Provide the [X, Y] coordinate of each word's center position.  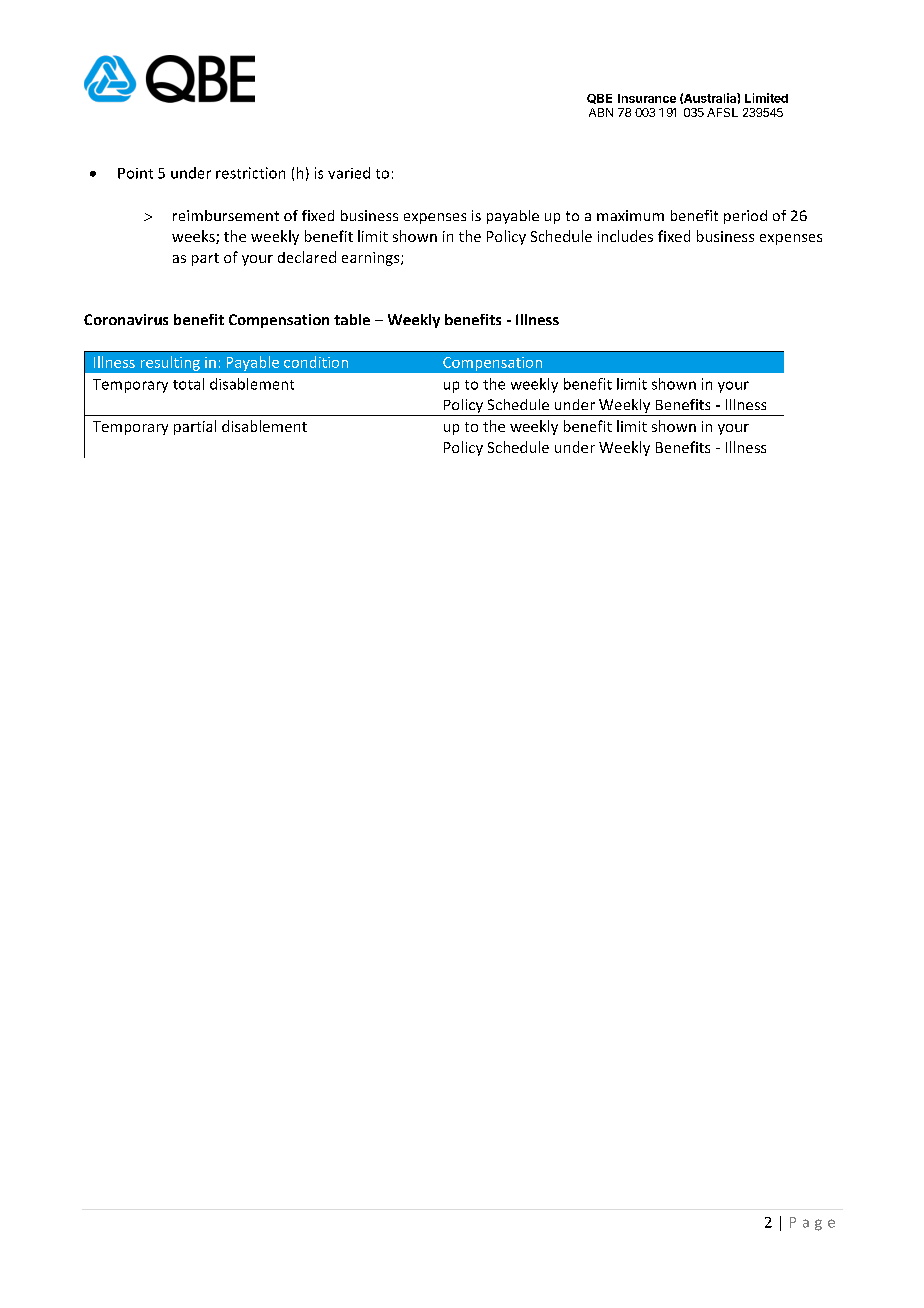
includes [625, 236]
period [745, 217]
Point [135, 173]
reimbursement [226, 215]
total [188, 384]
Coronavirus [126, 319]
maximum [630, 215]
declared [307, 257]
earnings [372, 259]
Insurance [647, 98]
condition [316, 362]
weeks [194, 237]
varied [349, 173]
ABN [601, 112]
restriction [250, 173]
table [352, 319]
